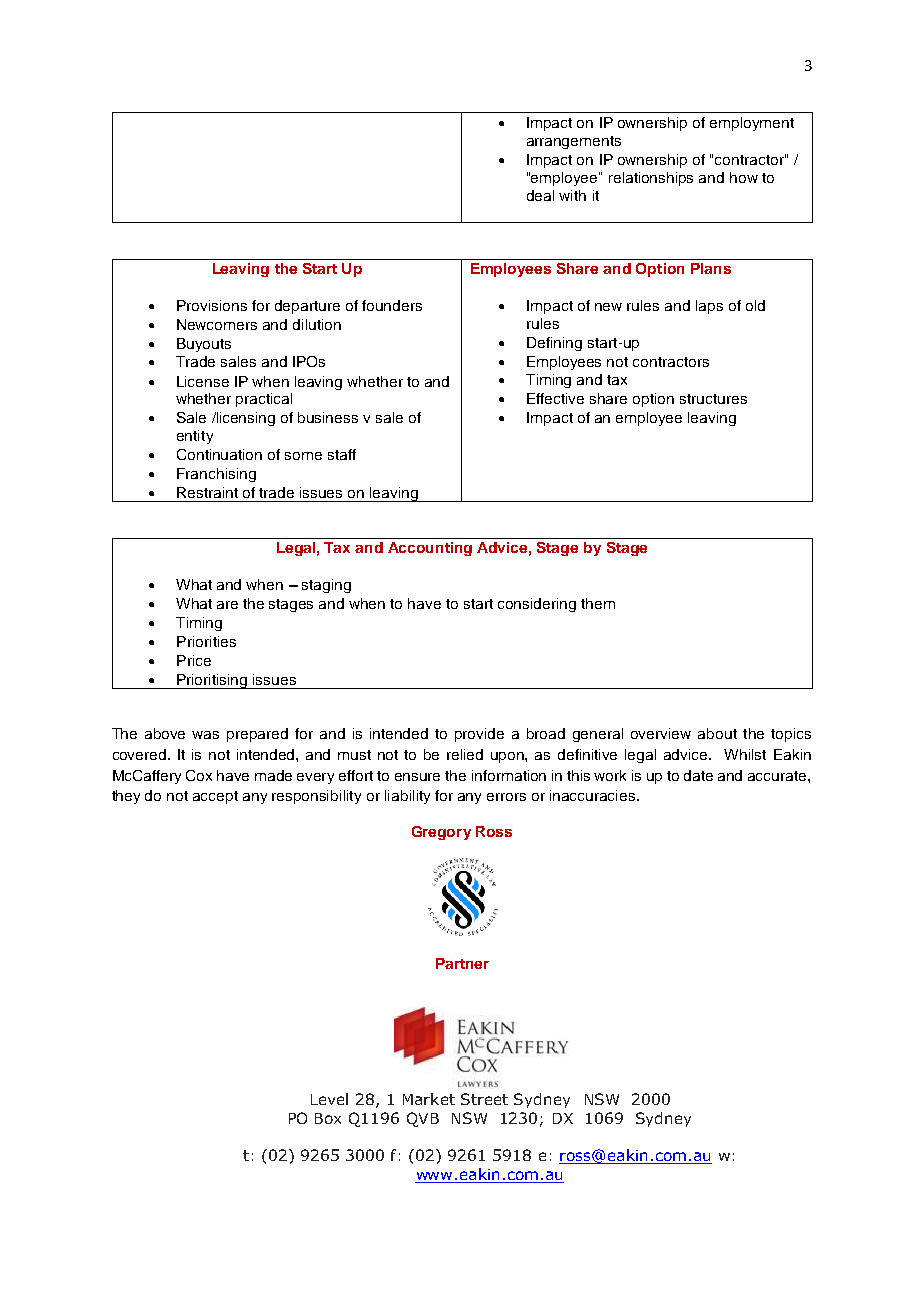  I want to click on deal, so click(540, 195).
